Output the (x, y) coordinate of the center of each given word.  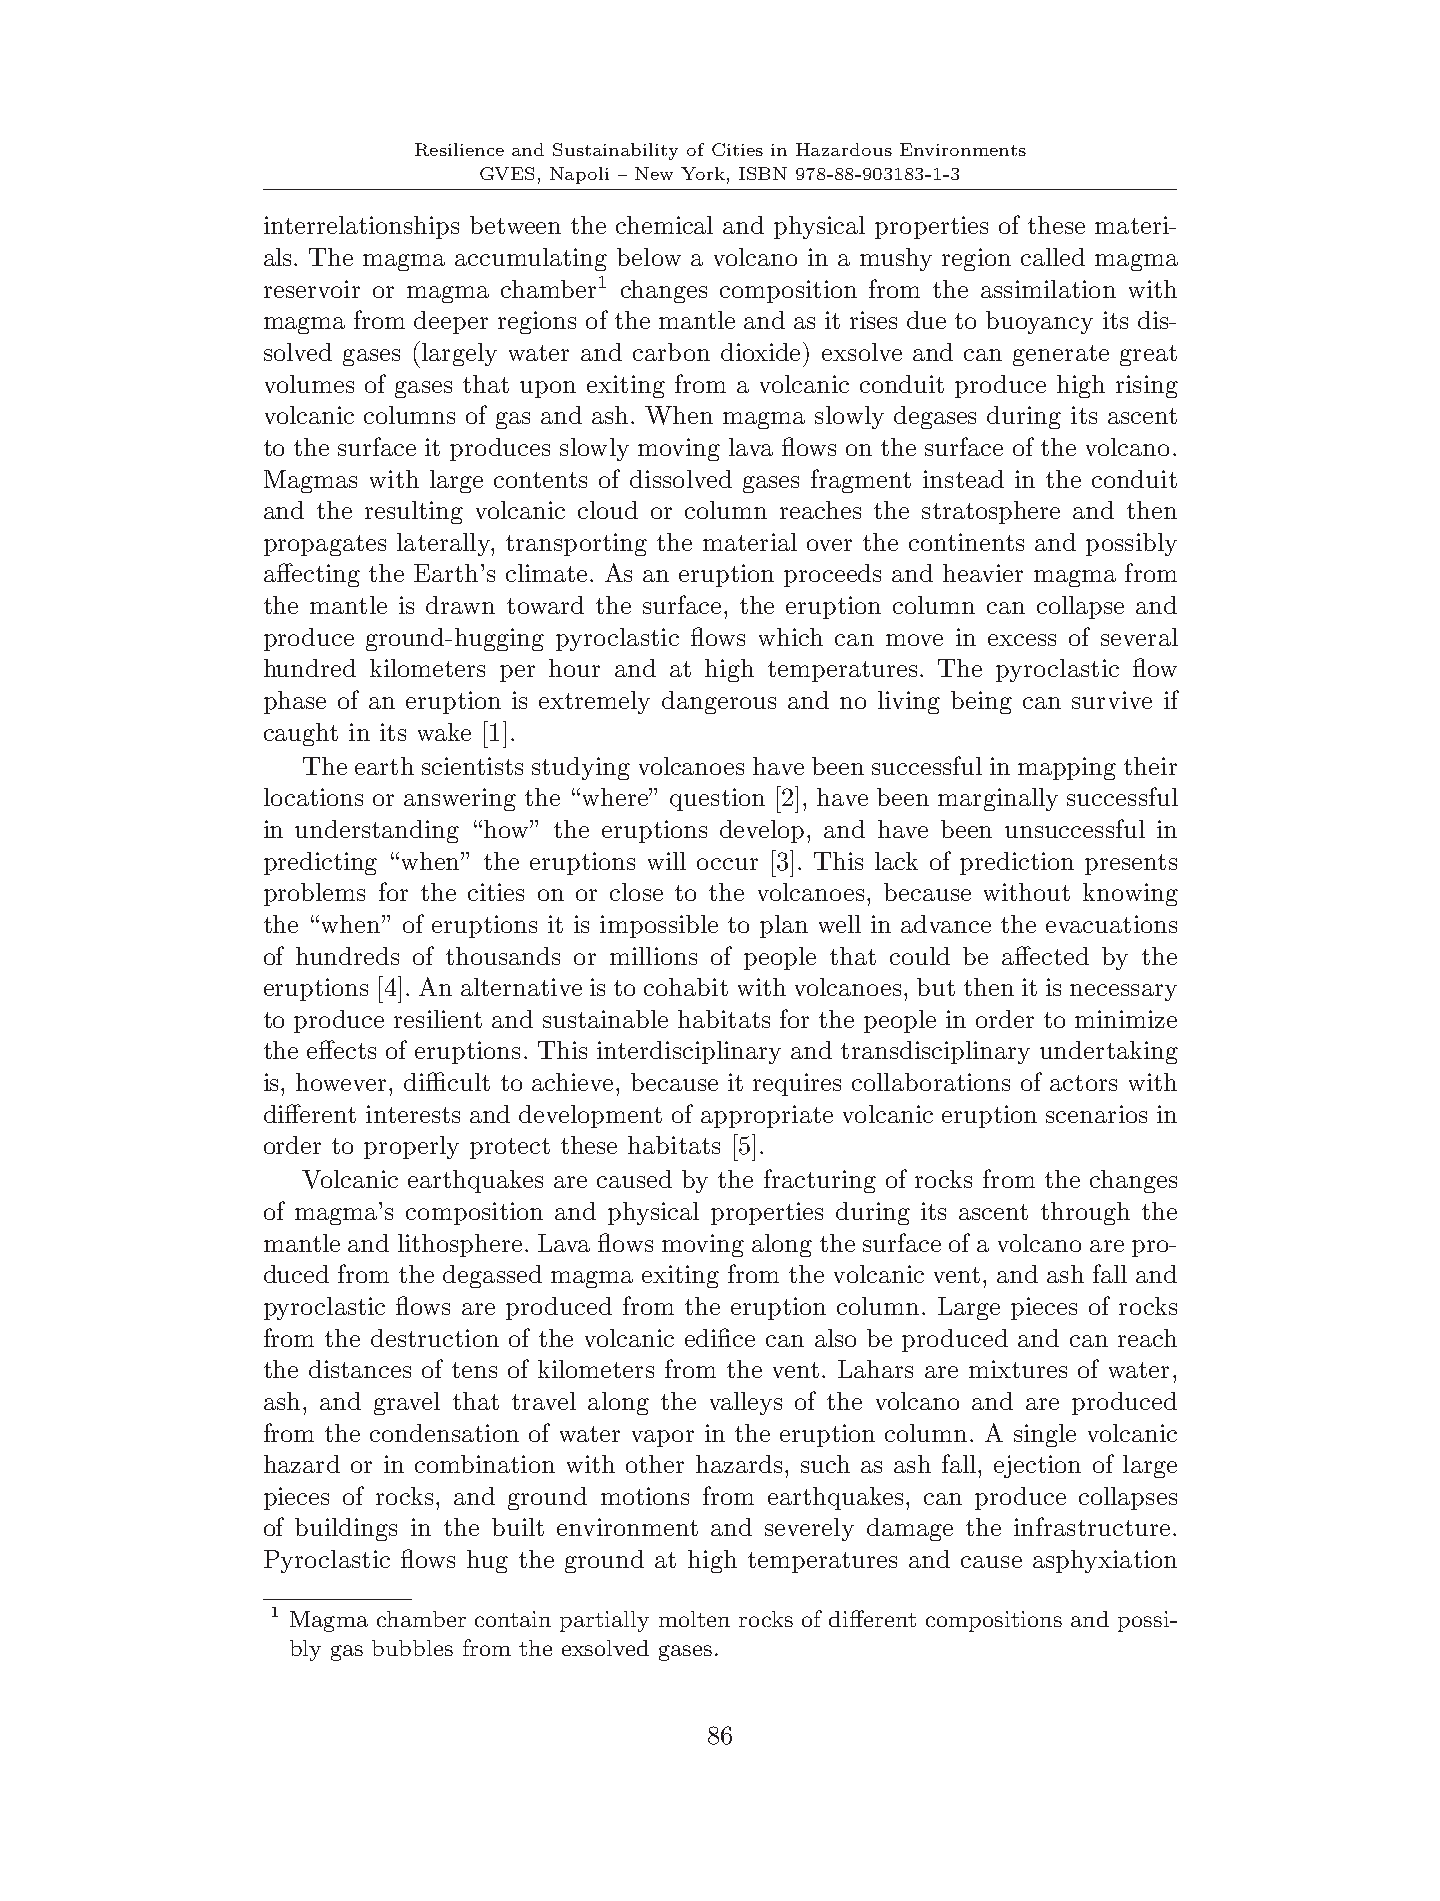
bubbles (412, 1648)
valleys (746, 1403)
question (717, 799)
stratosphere (991, 512)
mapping (1067, 768)
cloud (608, 510)
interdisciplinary (689, 1052)
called (1053, 257)
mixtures (1018, 1369)
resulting (414, 512)
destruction (435, 1338)
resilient (438, 1019)
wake (444, 732)
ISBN (763, 173)
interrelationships (361, 227)
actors (1083, 1083)
